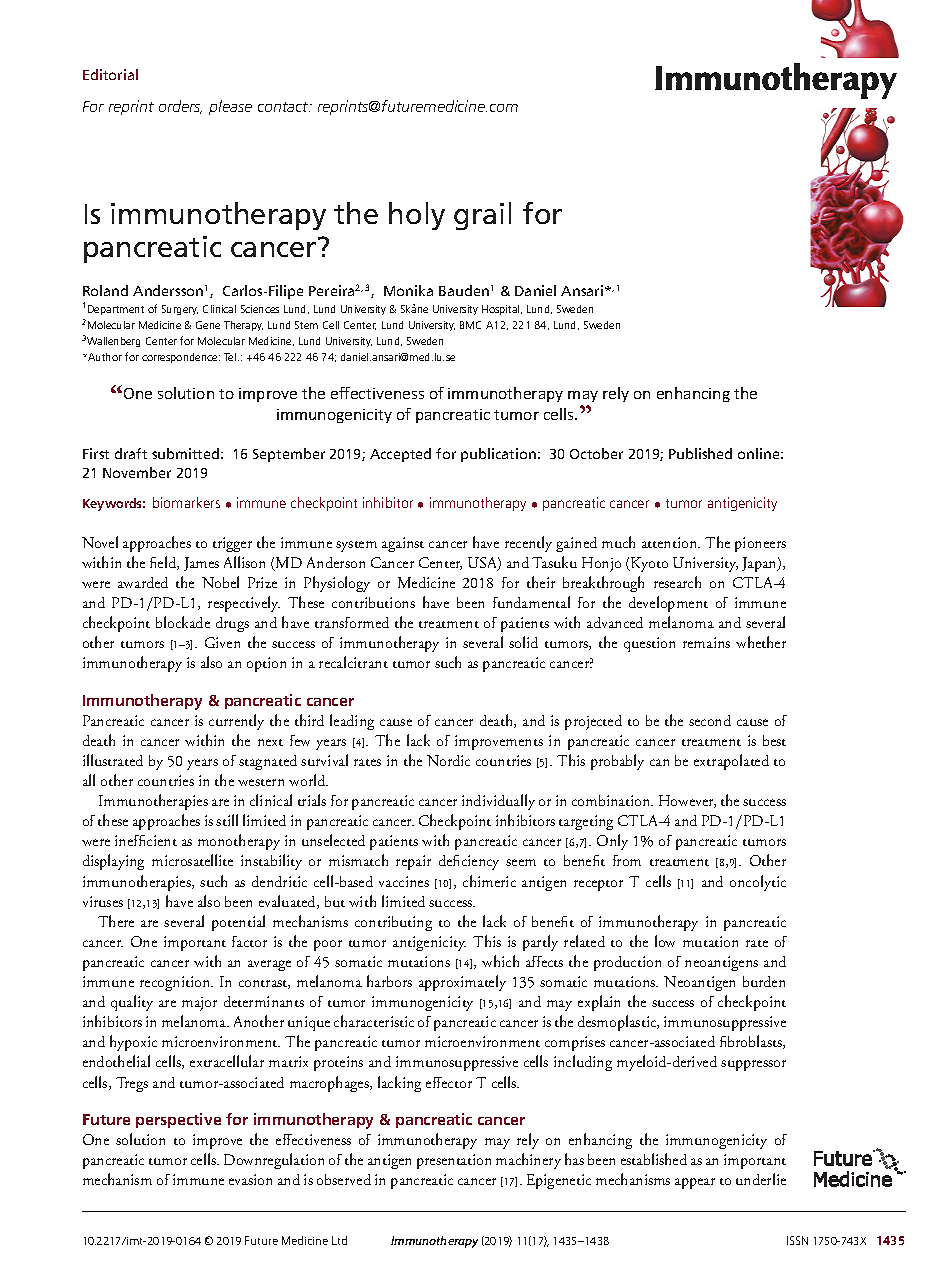 Image resolution: width=952 pixels, height=1281 pixels. What do you see at coordinates (250, 1179) in the page?
I see `evasion` at bounding box center [250, 1179].
